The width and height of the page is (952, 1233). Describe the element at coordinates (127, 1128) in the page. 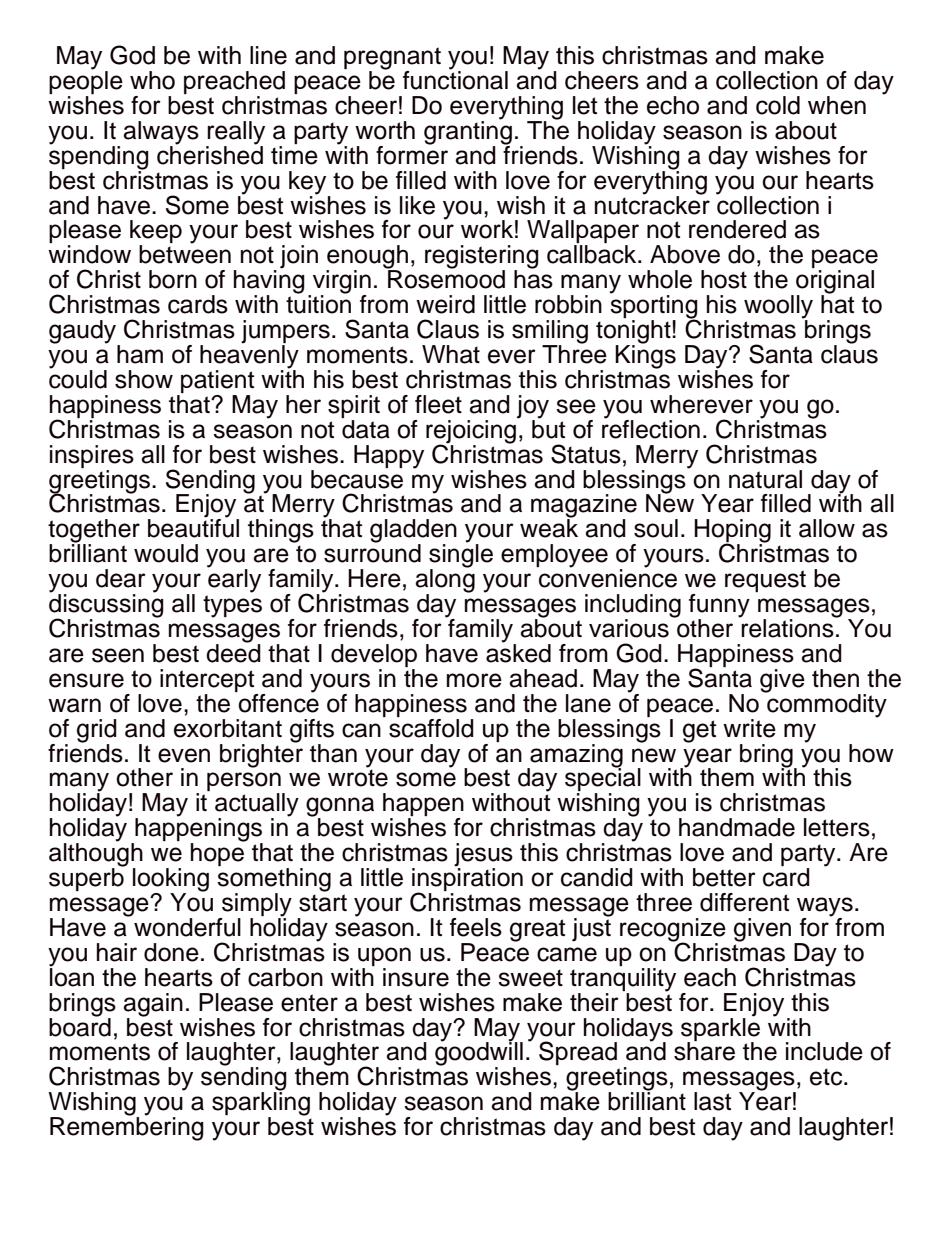

I see `Remembering` at that location.
